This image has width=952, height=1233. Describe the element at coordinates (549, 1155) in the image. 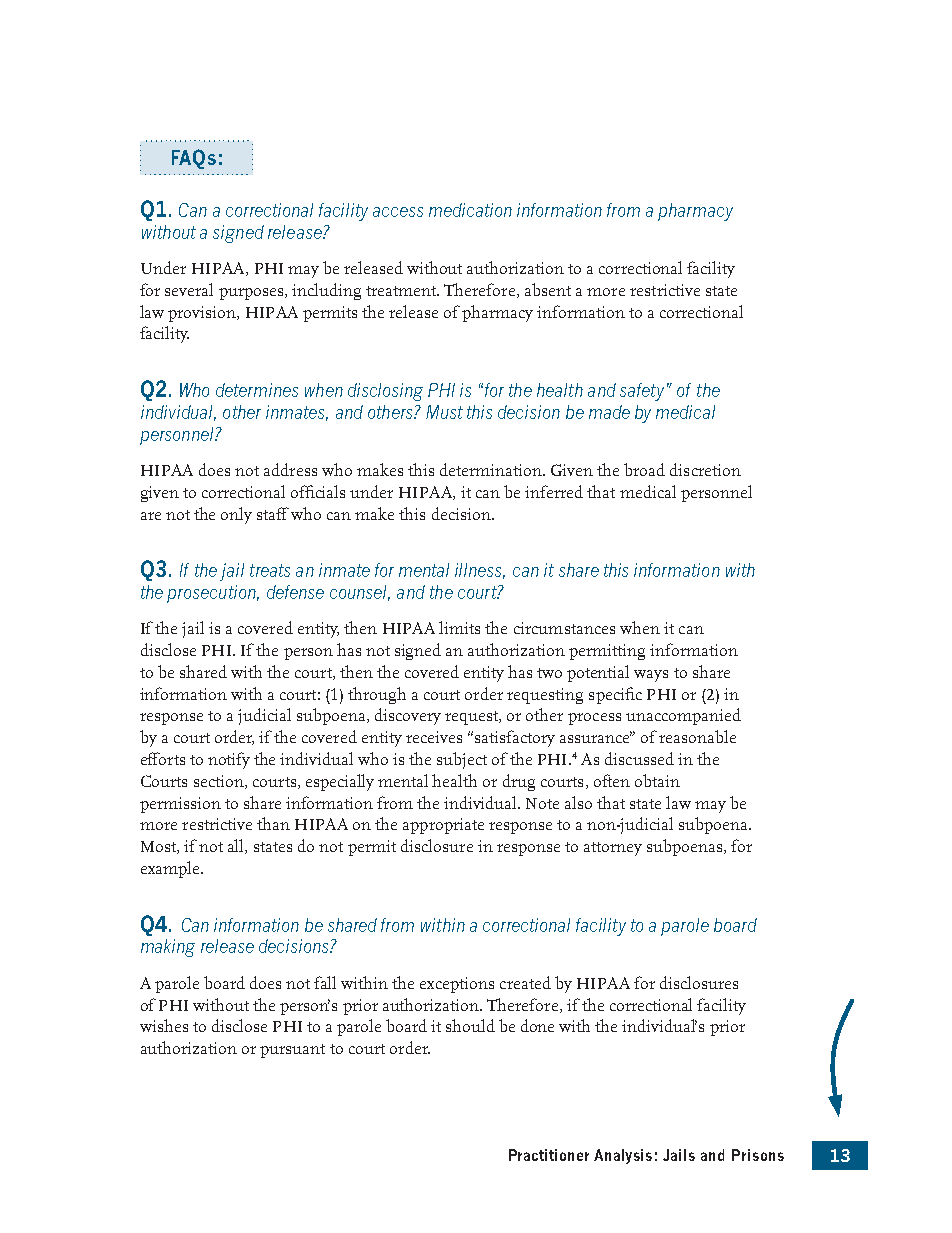

I see `Practitioner` at that location.
